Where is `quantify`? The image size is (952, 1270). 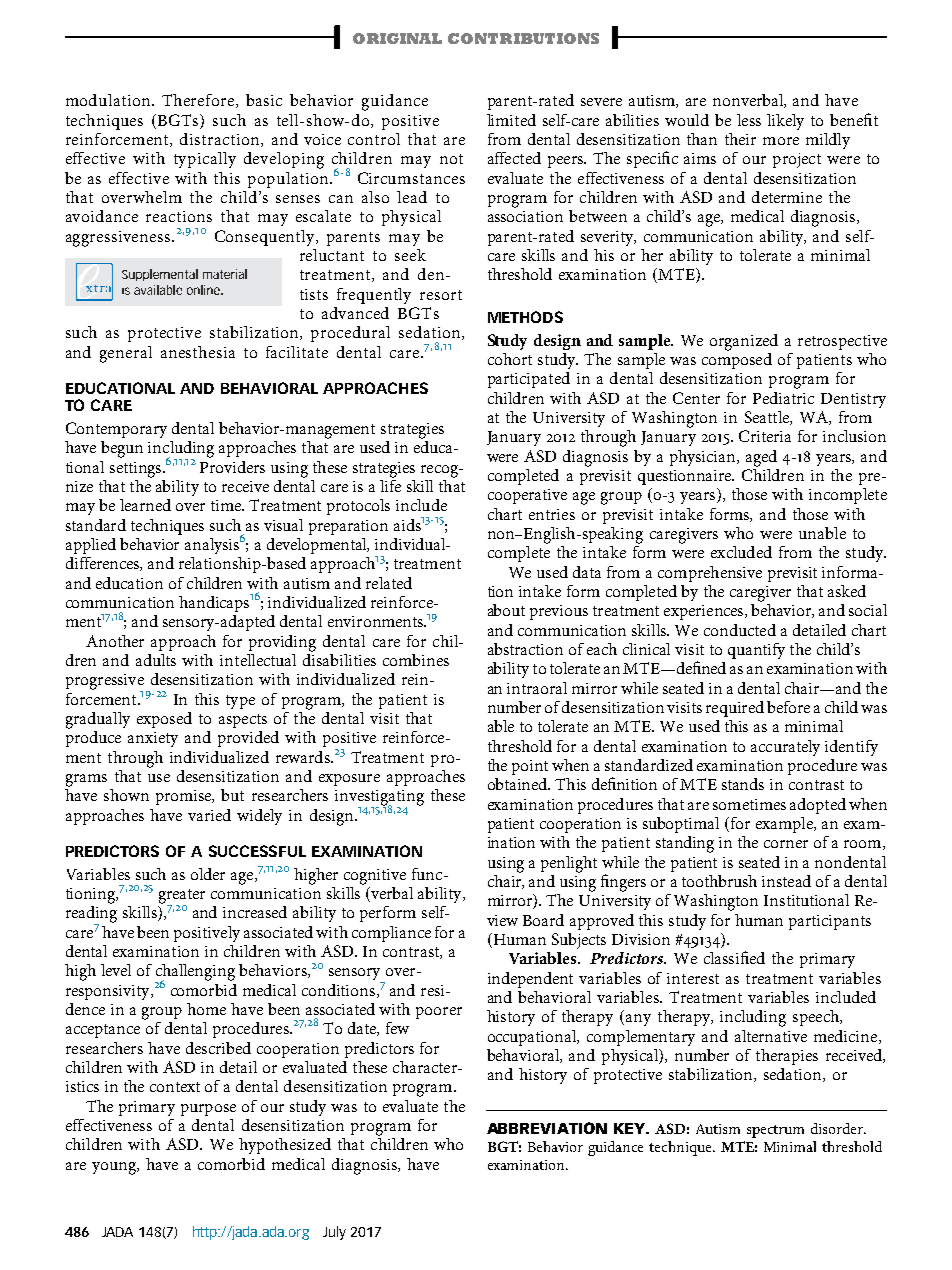 quantify is located at coordinates (756, 651).
